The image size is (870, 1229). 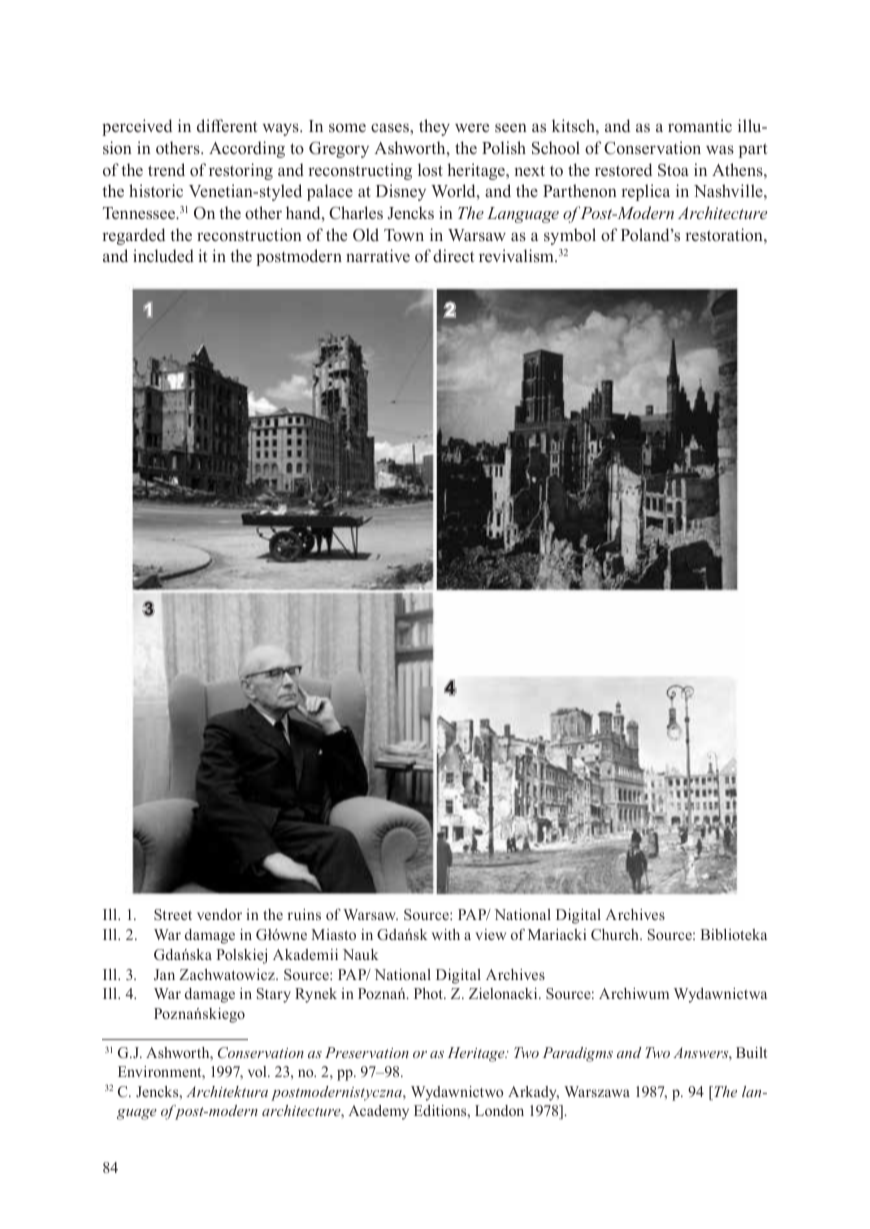 I want to click on romantic, so click(x=700, y=126).
